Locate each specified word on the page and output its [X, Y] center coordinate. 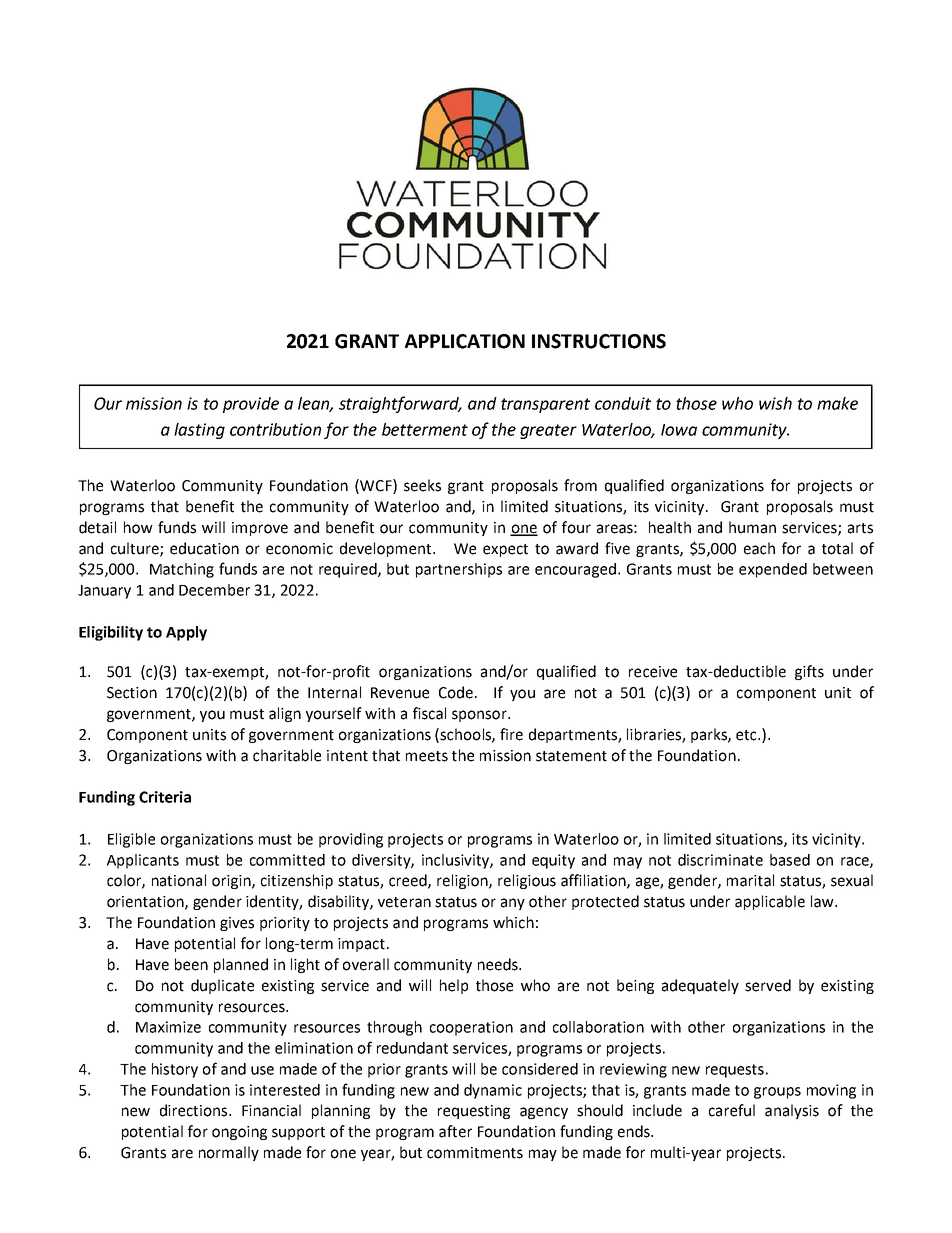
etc [747, 735]
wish [775, 403]
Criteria [165, 797]
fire [511, 734]
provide [251, 405]
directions [195, 1110]
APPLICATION [465, 341]
